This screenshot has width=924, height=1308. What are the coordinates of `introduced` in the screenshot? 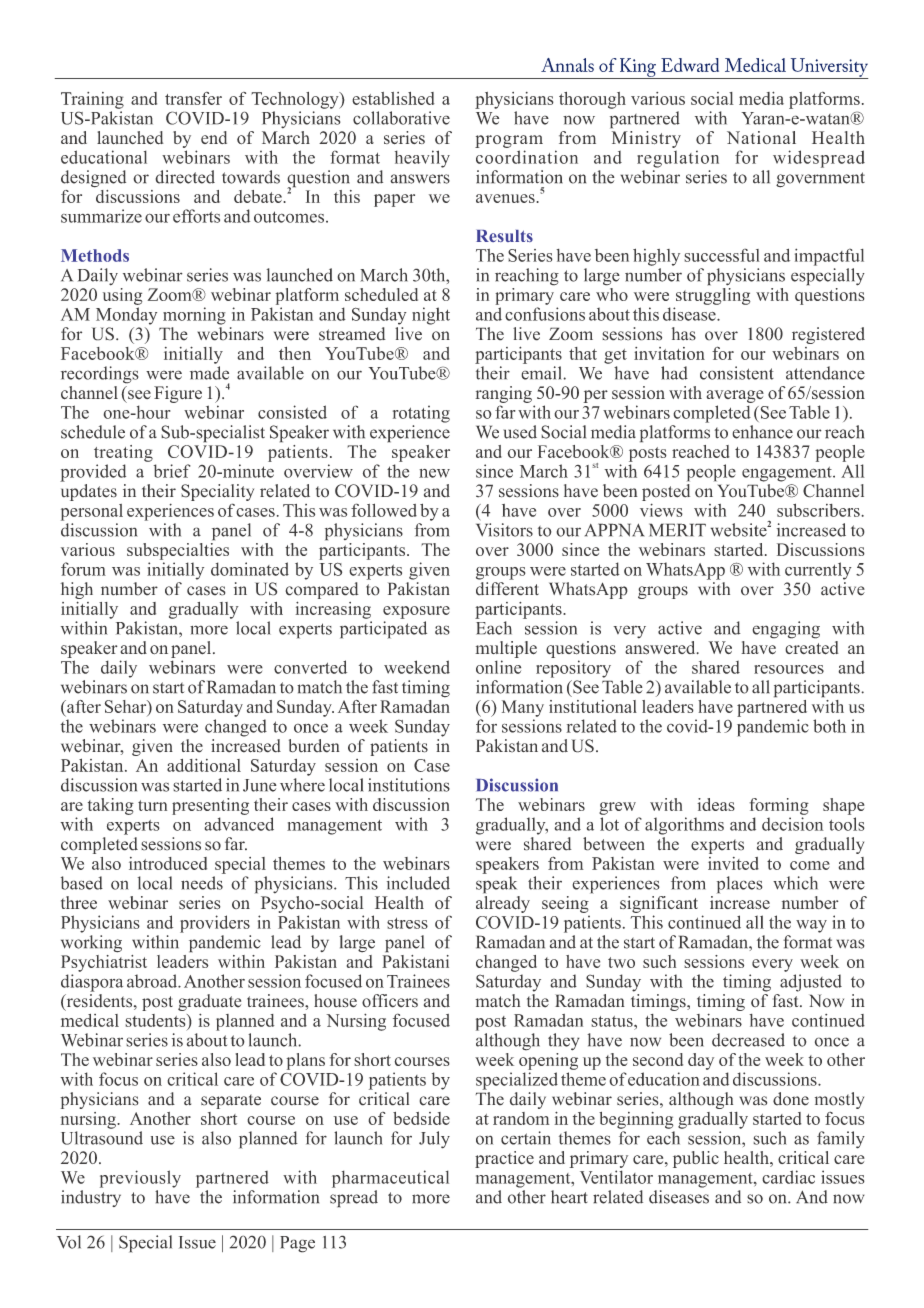 It's located at (168, 863).
